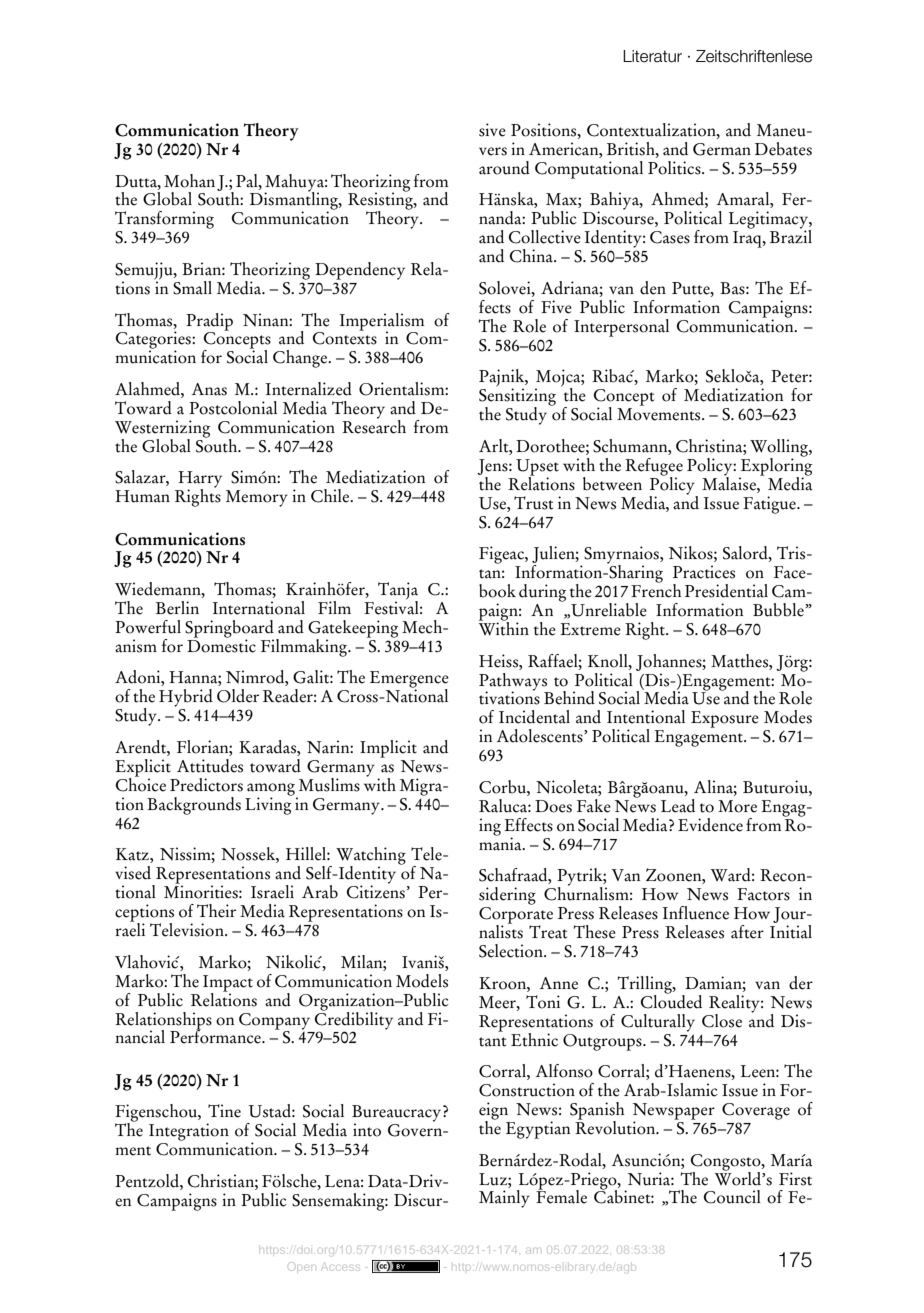 The image size is (924, 1313). Describe the element at coordinates (504, 1199) in the image. I see `Mainly` at that location.
